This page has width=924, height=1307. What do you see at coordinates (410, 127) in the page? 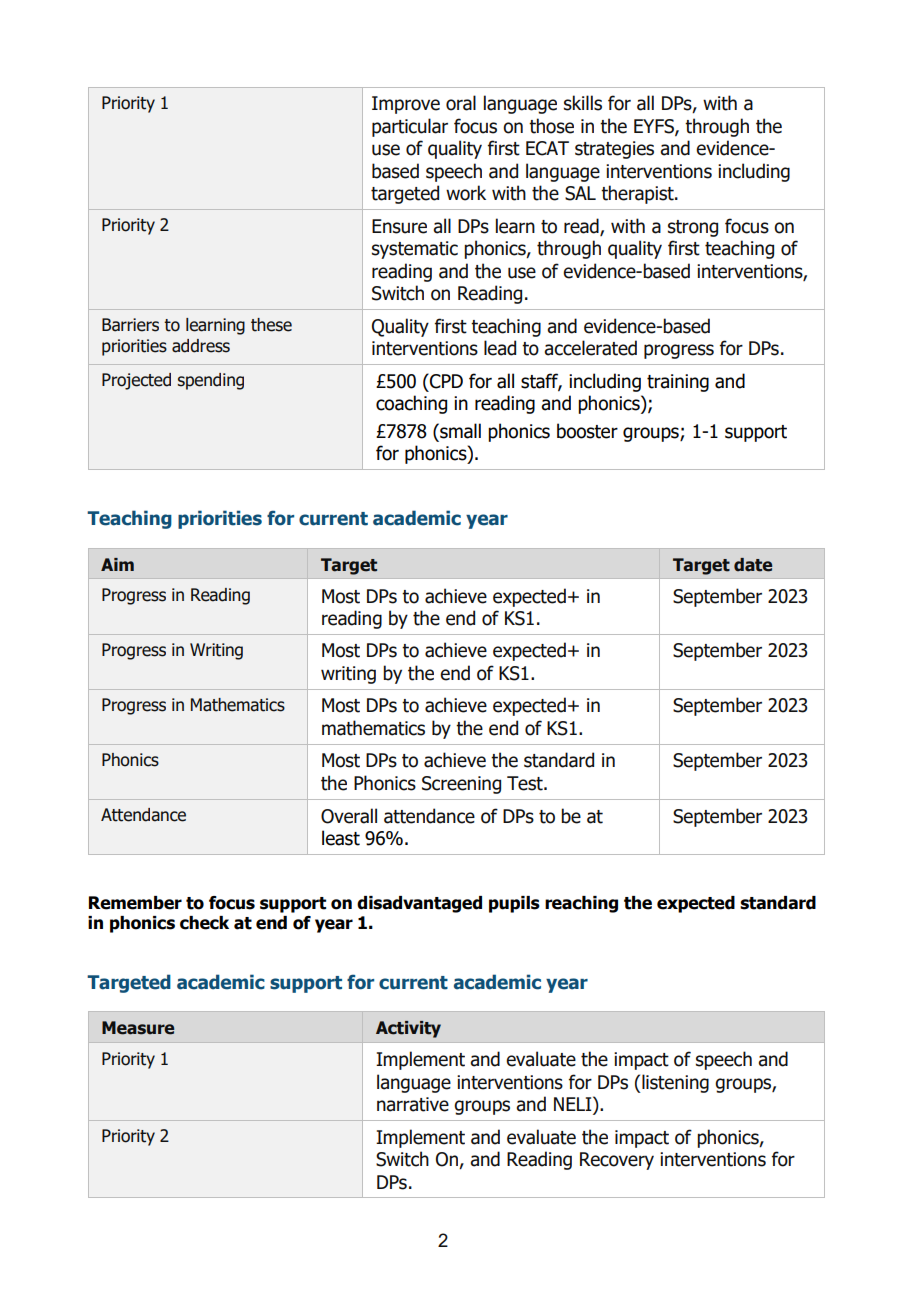
I see `particular` at bounding box center [410, 127].
